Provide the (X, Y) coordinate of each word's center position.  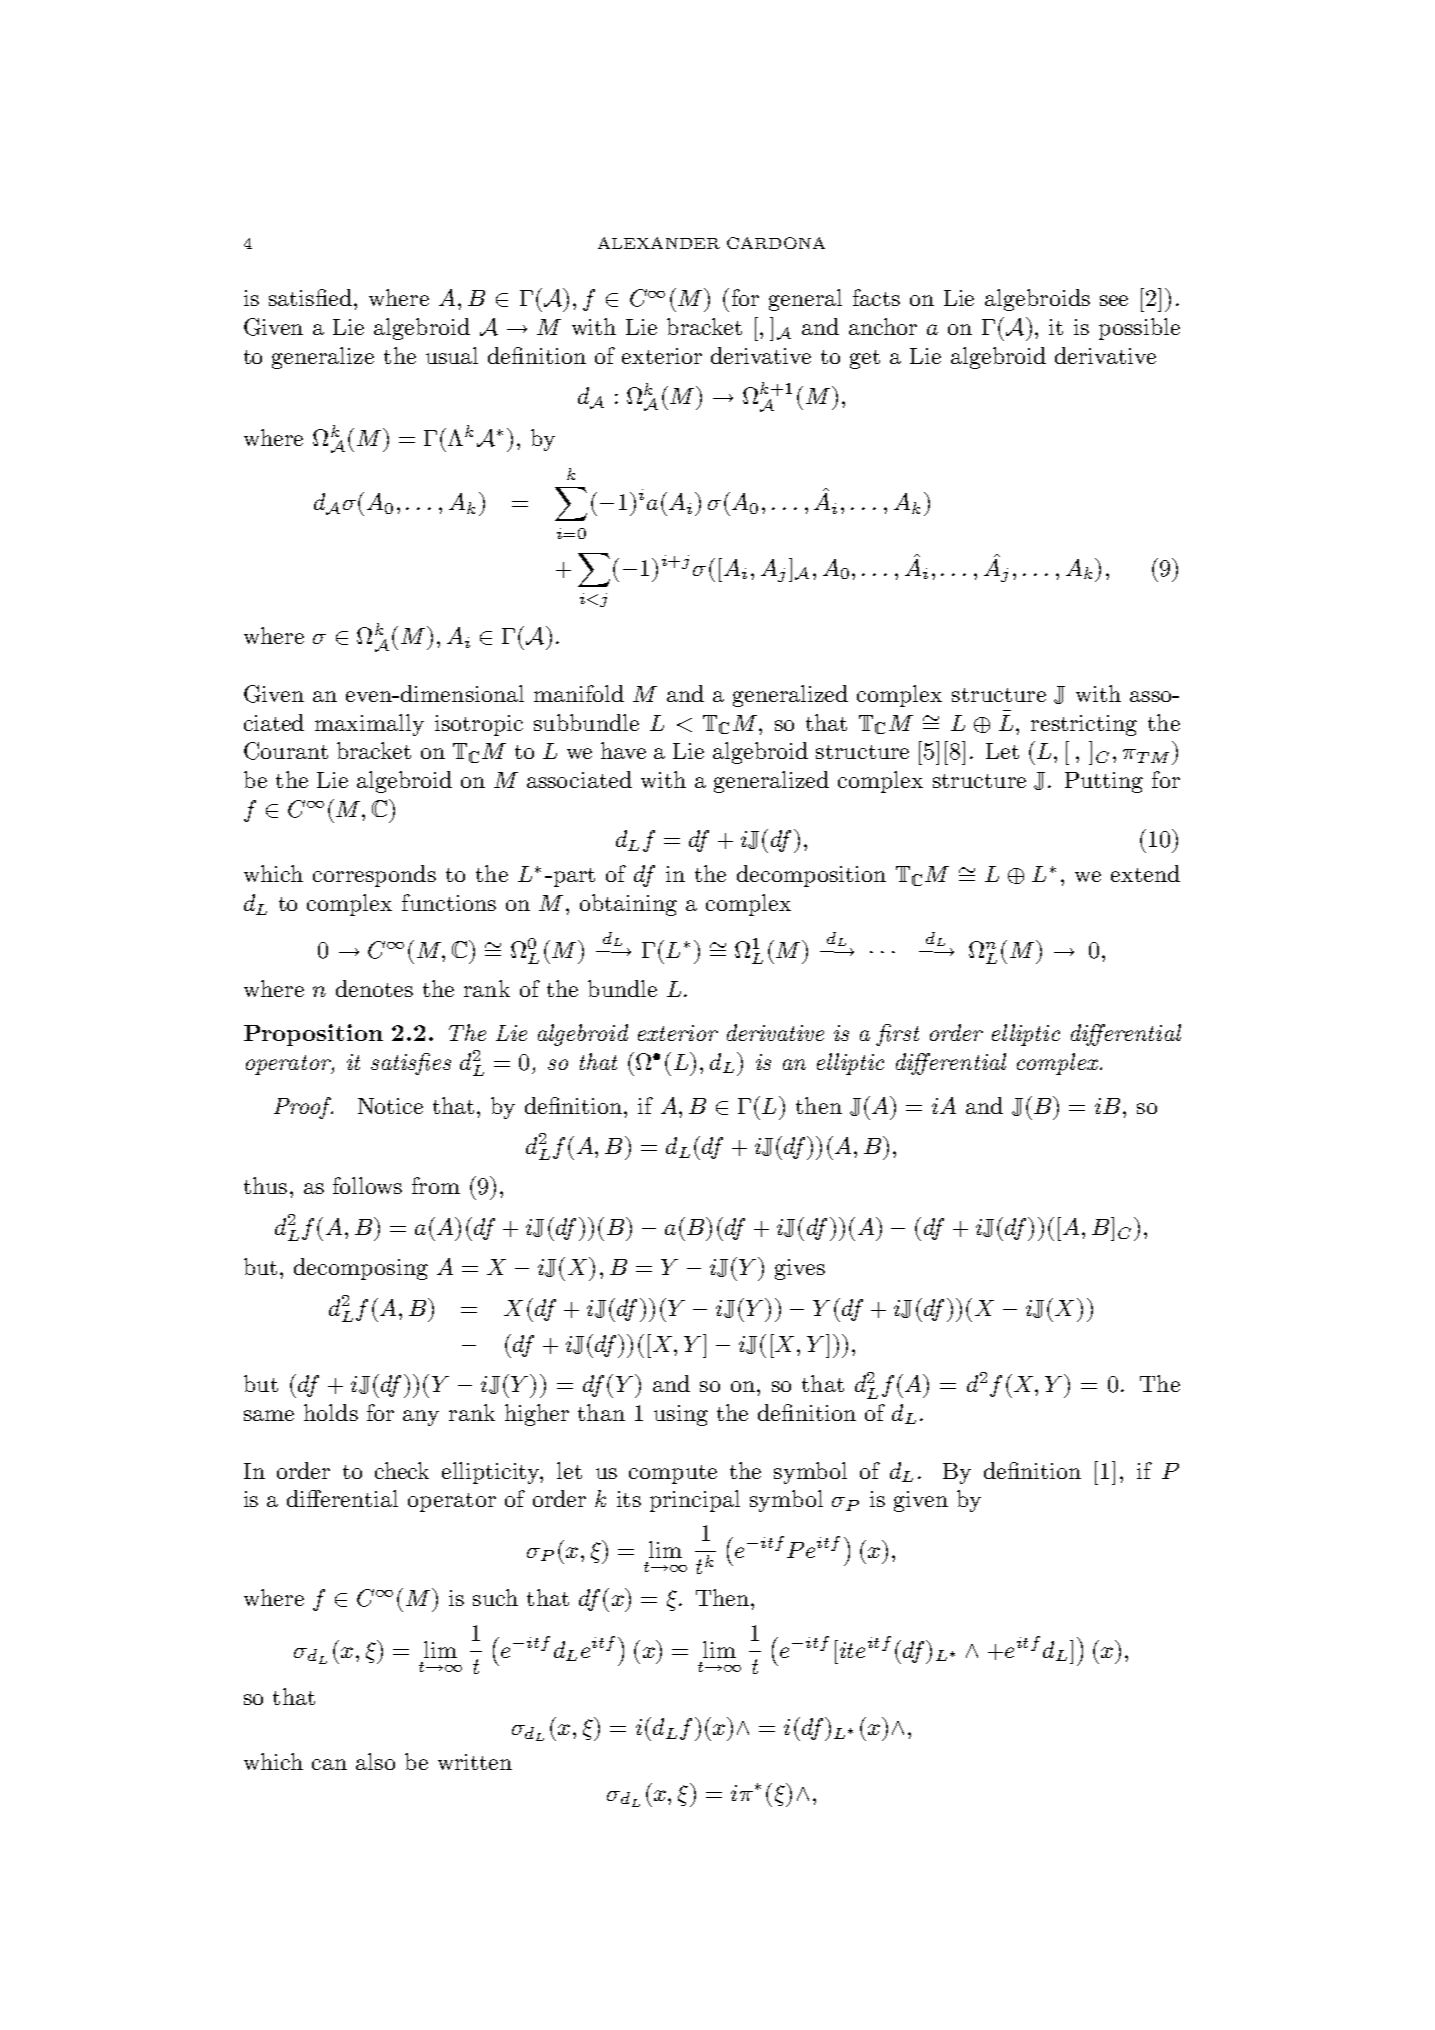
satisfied (310, 297)
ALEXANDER (659, 243)
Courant (286, 751)
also (375, 1761)
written (475, 1762)
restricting (1084, 725)
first (897, 1035)
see (1114, 300)
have (623, 750)
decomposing (361, 1269)
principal (695, 1501)
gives (800, 1269)
